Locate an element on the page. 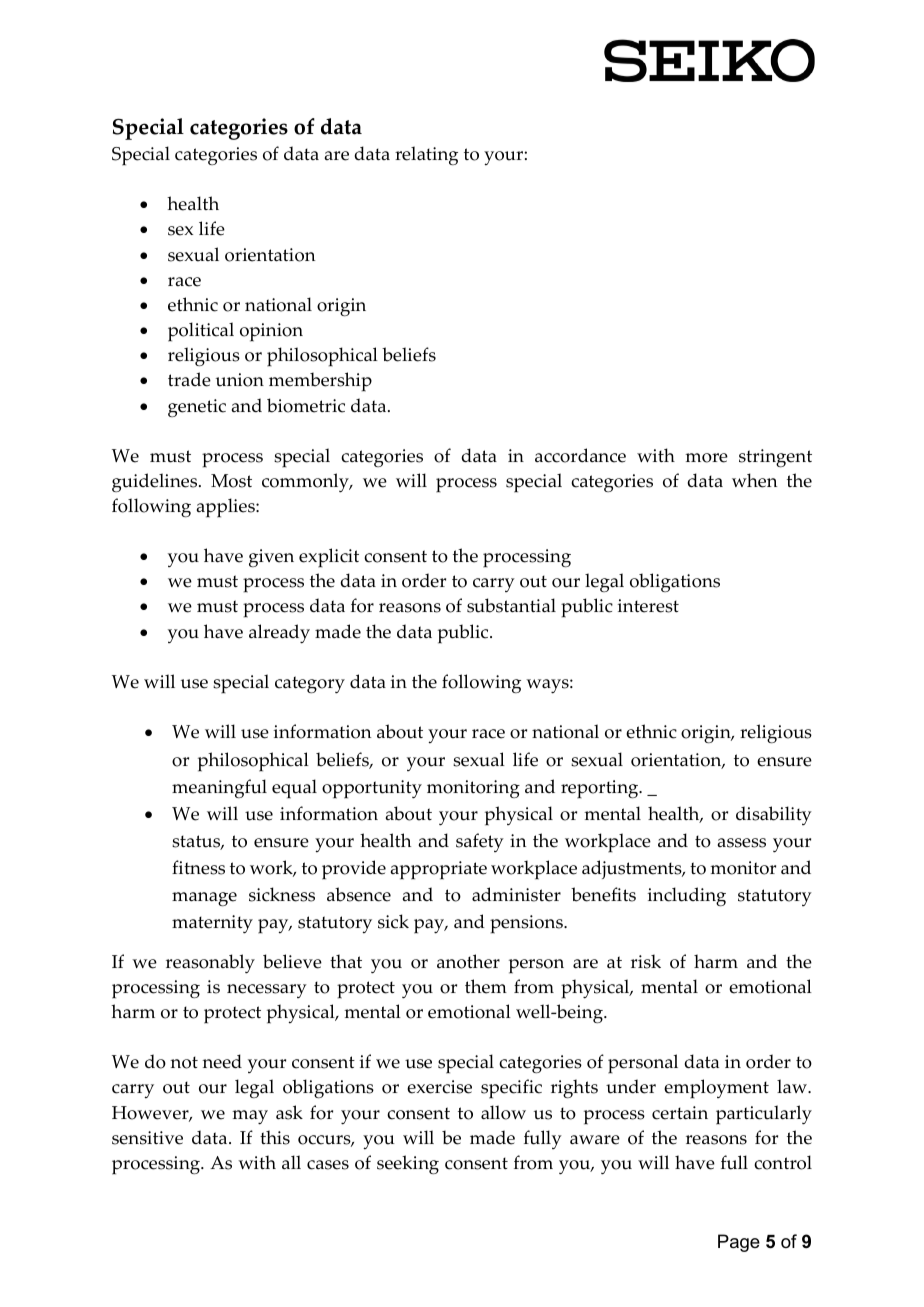 This page has width=924, height=1307. relating is located at coordinates (426, 155).
